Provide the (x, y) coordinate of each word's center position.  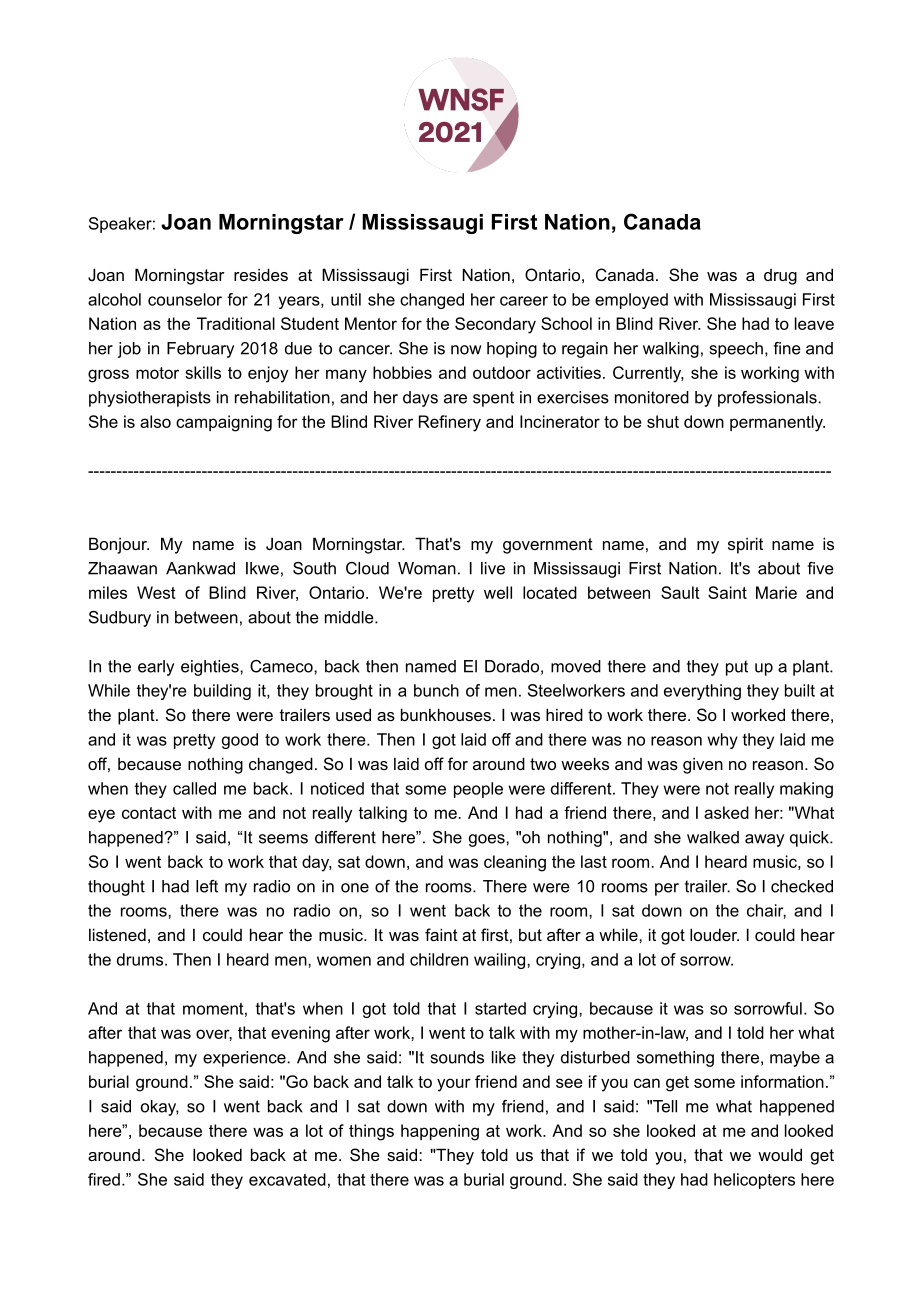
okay (160, 1108)
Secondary (495, 325)
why (722, 741)
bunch (436, 690)
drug (780, 277)
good (240, 741)
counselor (185, 299)
